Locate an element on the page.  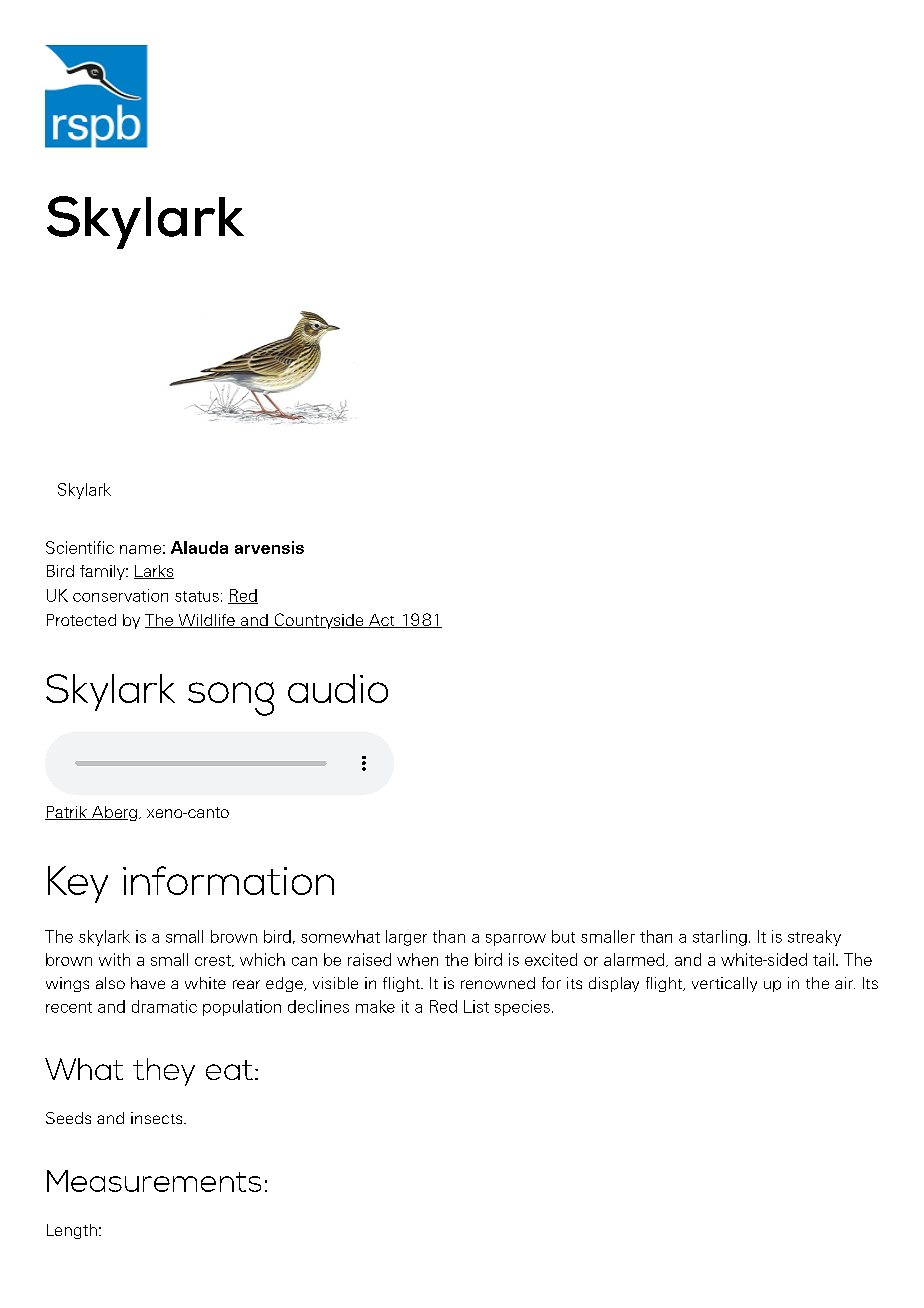
starling is located at coordinates (720, 938).
